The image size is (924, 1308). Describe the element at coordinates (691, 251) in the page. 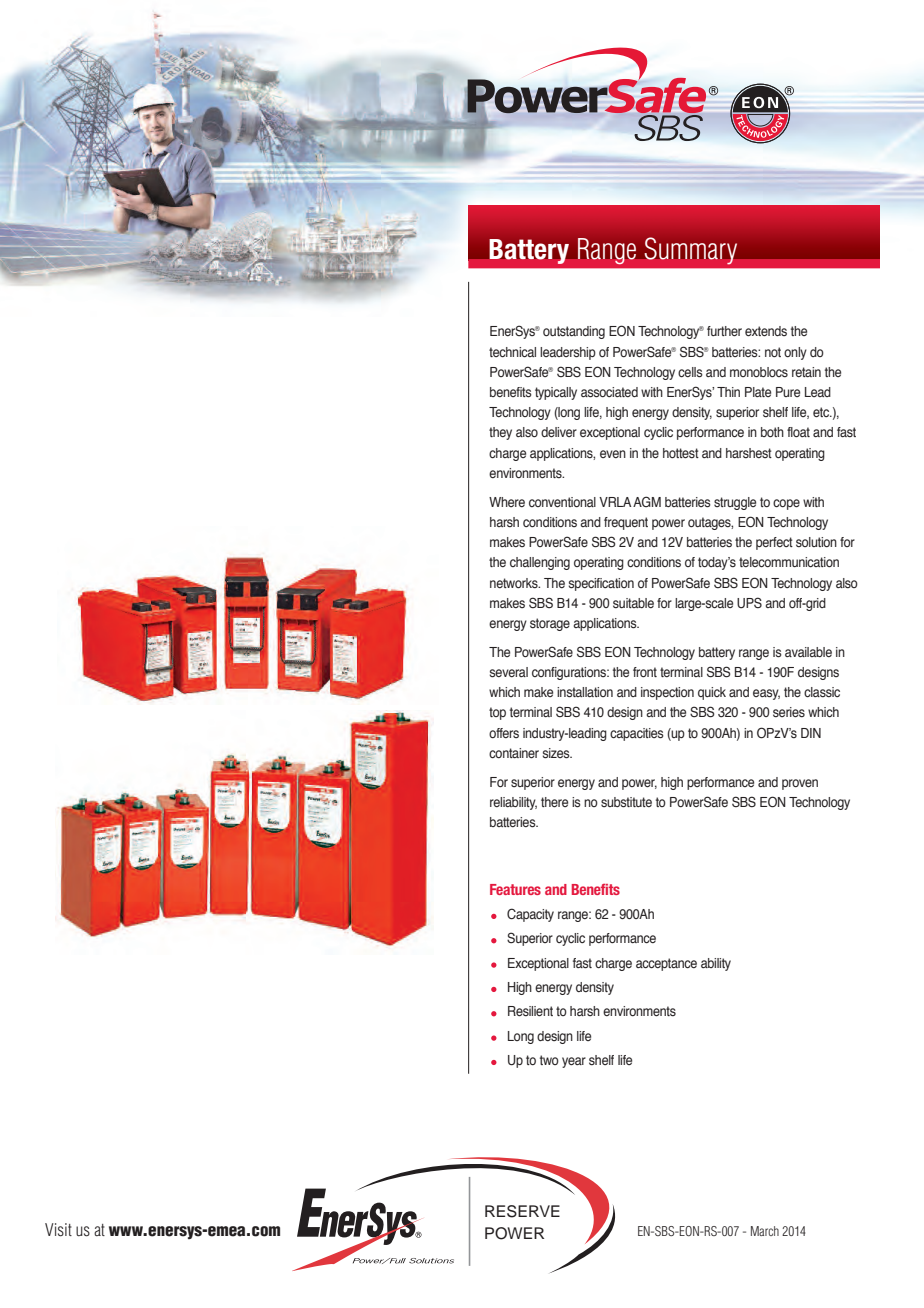

I see `Summary` at that location.
